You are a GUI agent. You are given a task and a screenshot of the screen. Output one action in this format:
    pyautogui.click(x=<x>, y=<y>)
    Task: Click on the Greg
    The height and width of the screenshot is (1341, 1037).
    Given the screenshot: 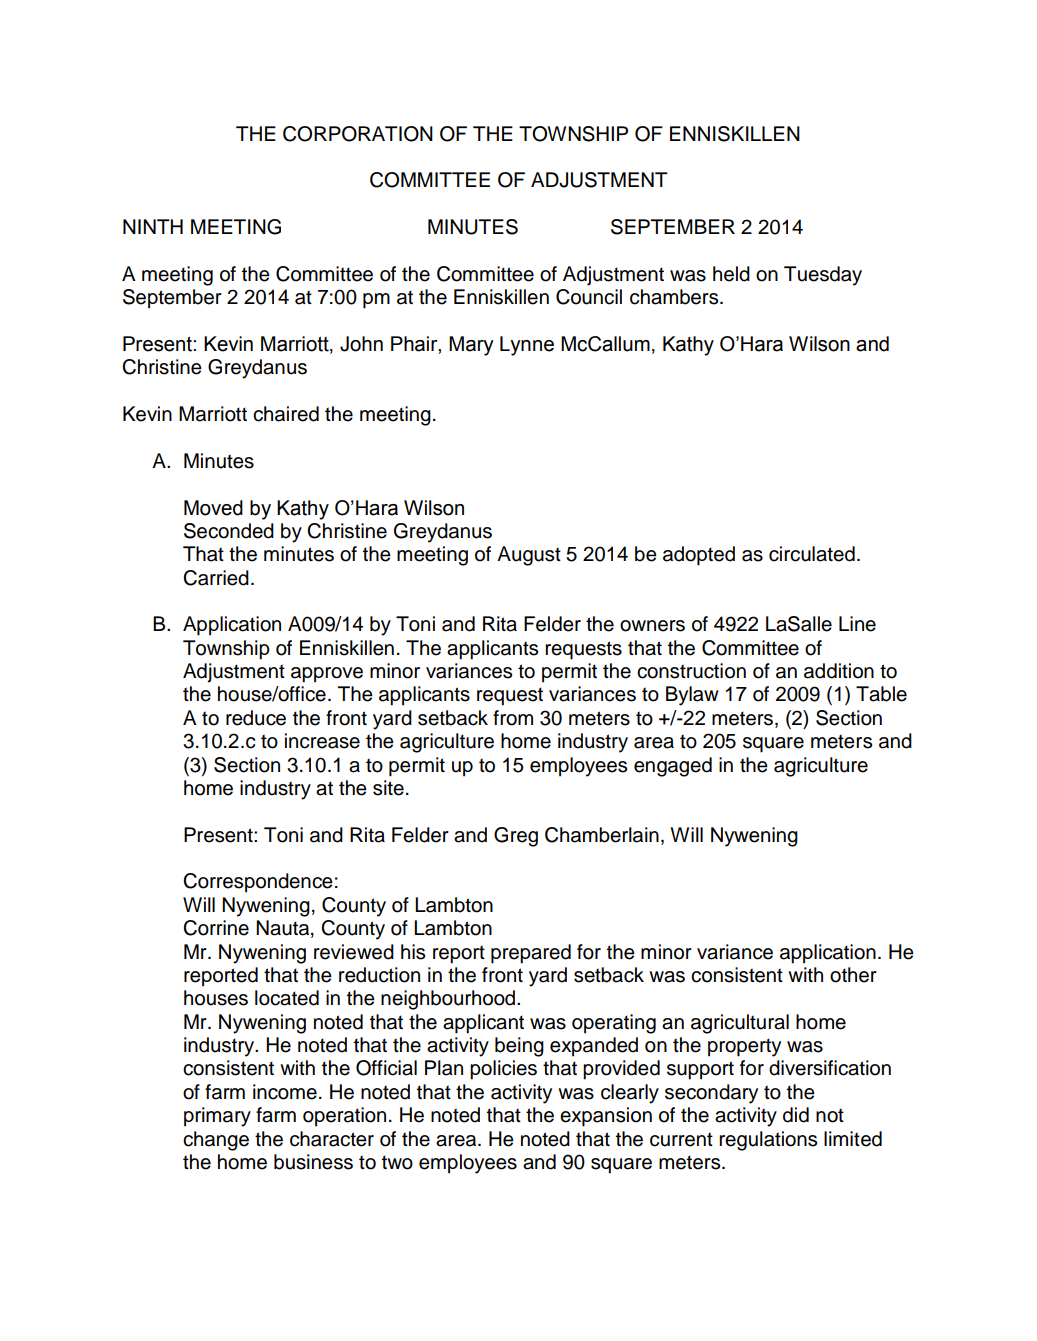 What is the action you would take?
    pyautogui.click(x=516, y=837)
